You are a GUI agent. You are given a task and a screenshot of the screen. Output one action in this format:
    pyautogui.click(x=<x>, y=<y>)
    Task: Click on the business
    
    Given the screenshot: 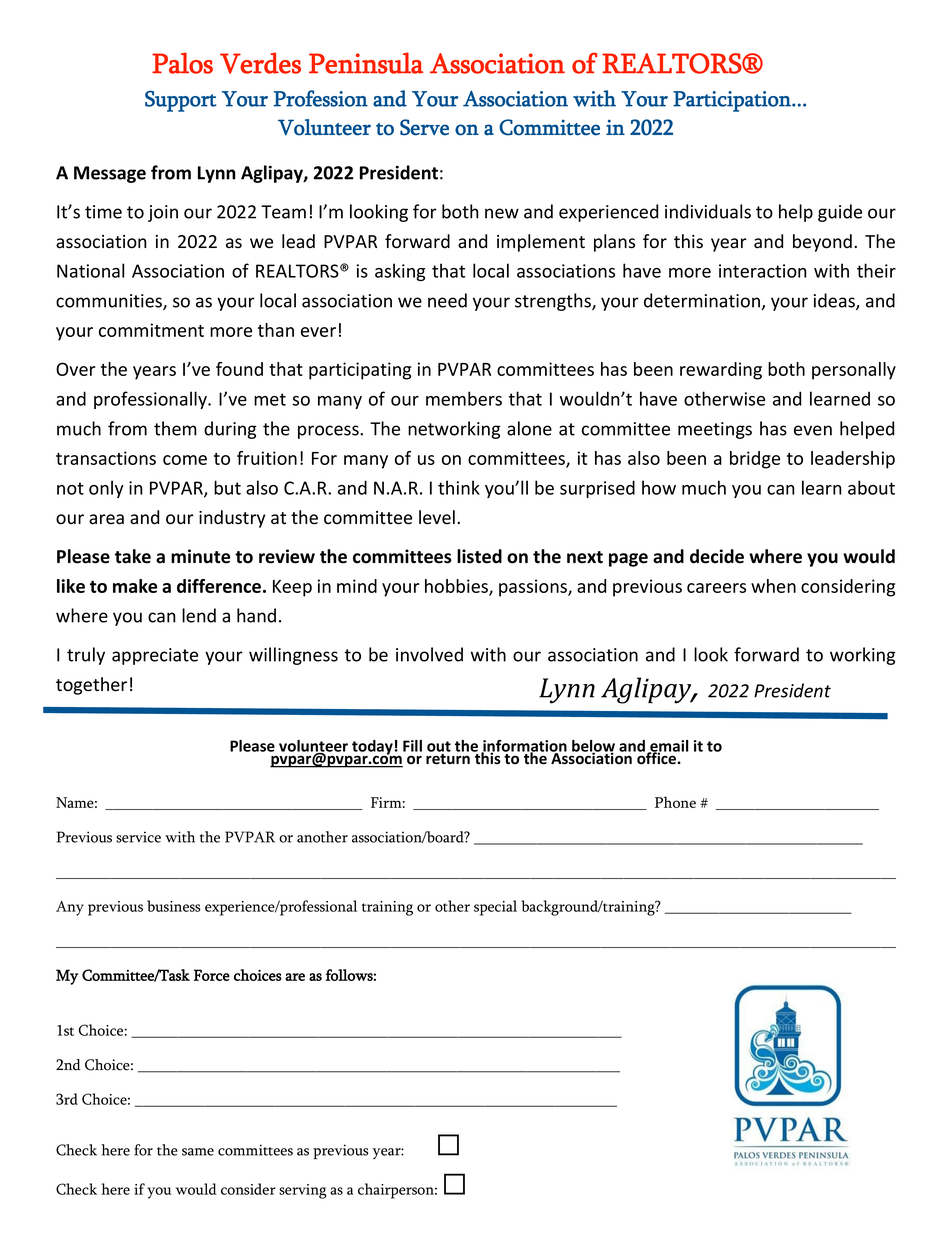 What is the action you would take?
    pyautogui.click(x=174, y=906)
